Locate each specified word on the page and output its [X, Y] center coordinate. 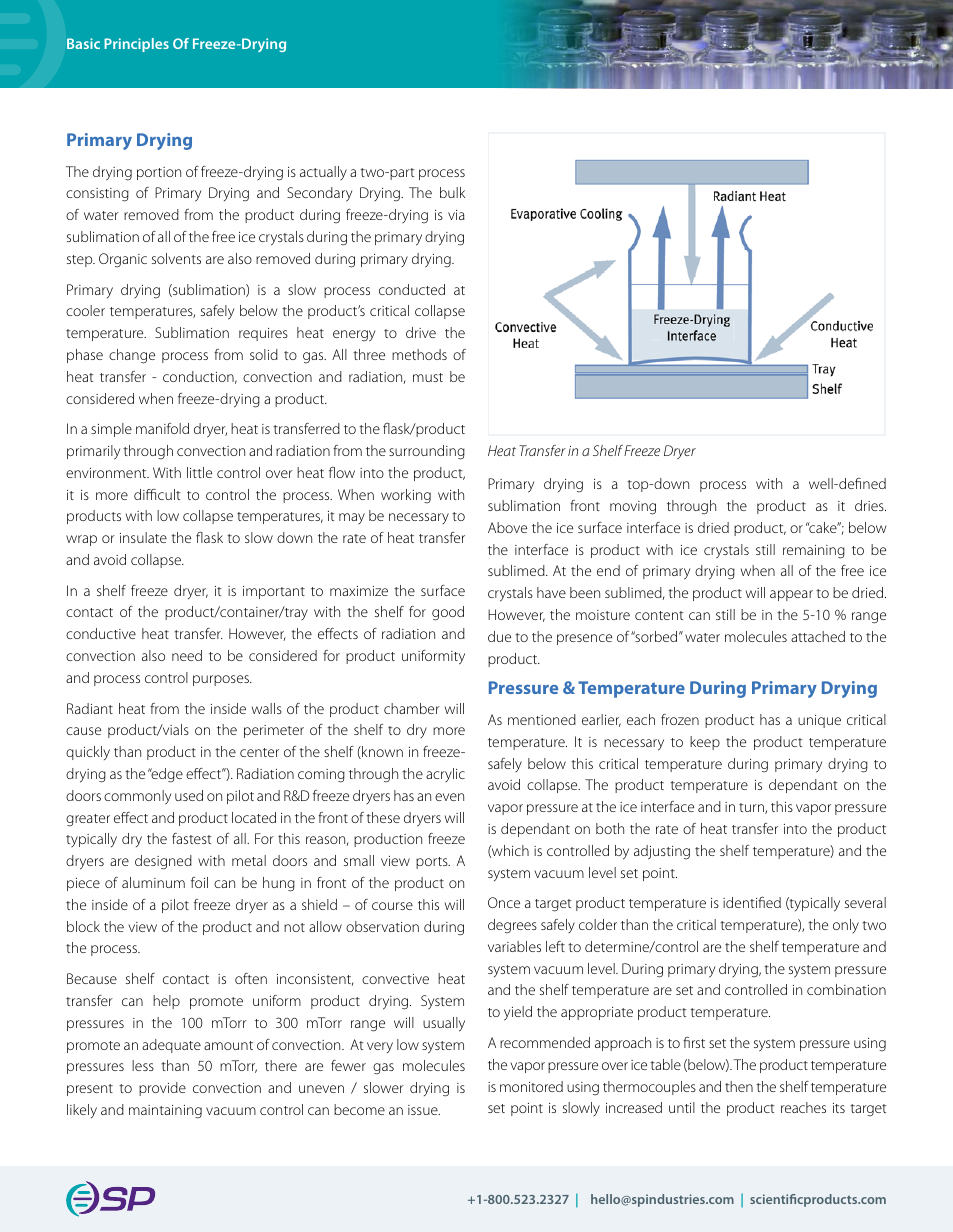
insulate [143, 537]
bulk [452, 192]
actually [323, 173]
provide [162, 1089]
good [448, 613]
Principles [136, 45]
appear [791, 595]
